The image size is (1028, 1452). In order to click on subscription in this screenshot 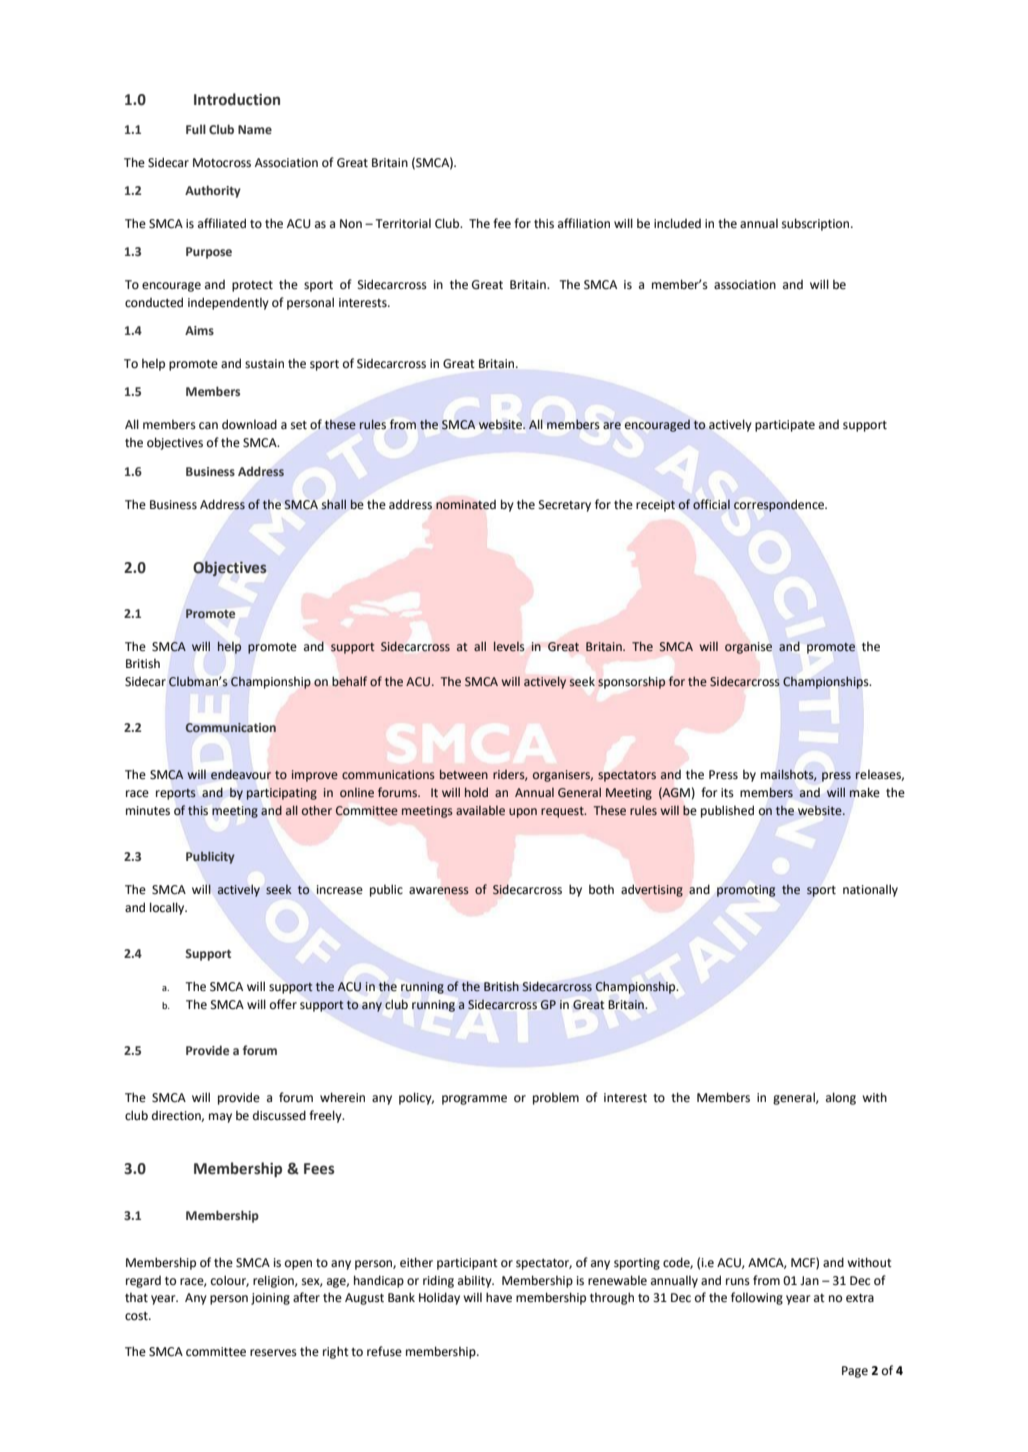, I will do `click(817, 224)`.
